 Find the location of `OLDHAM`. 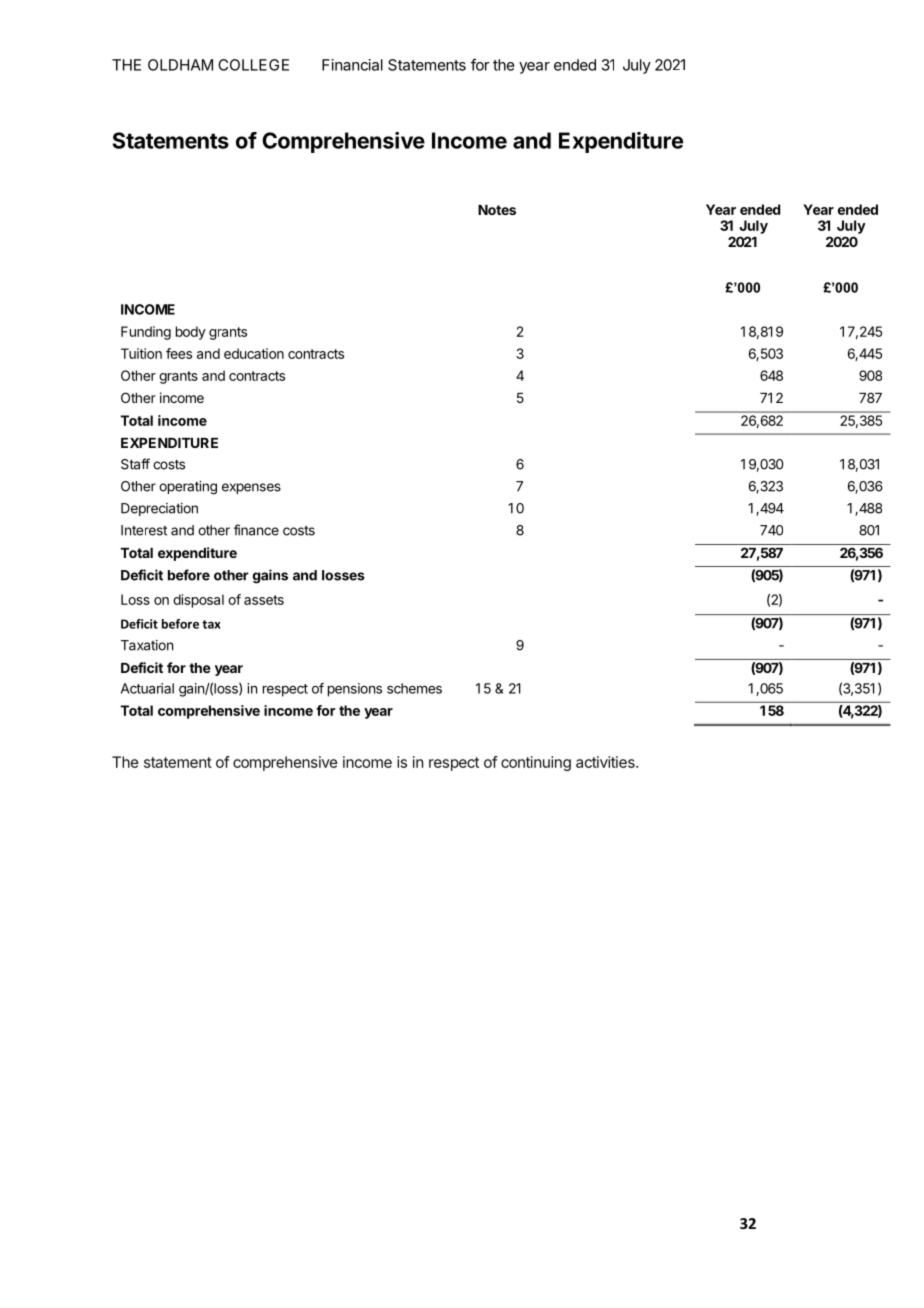

OLDHAM is located at coordinates (180, 65).
